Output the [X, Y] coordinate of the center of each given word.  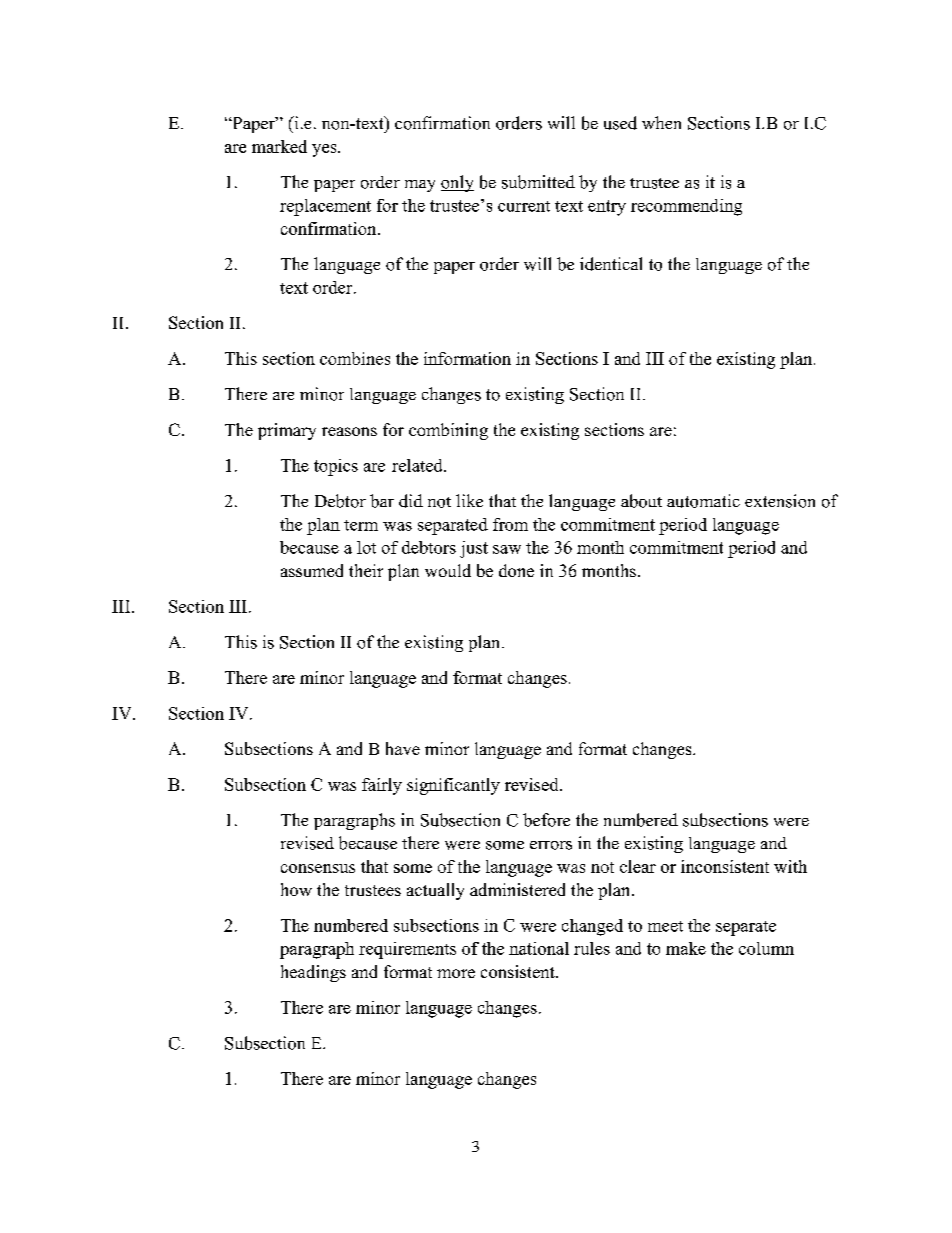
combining [448, 431]
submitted [538, 182]
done [516, 570]
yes [325, 150]
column [766, 948]
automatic [703, 501]
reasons [349, 431]
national [539, 948]
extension [780, 501]
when [661, 122]
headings [313, 973]
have [403, 748]
